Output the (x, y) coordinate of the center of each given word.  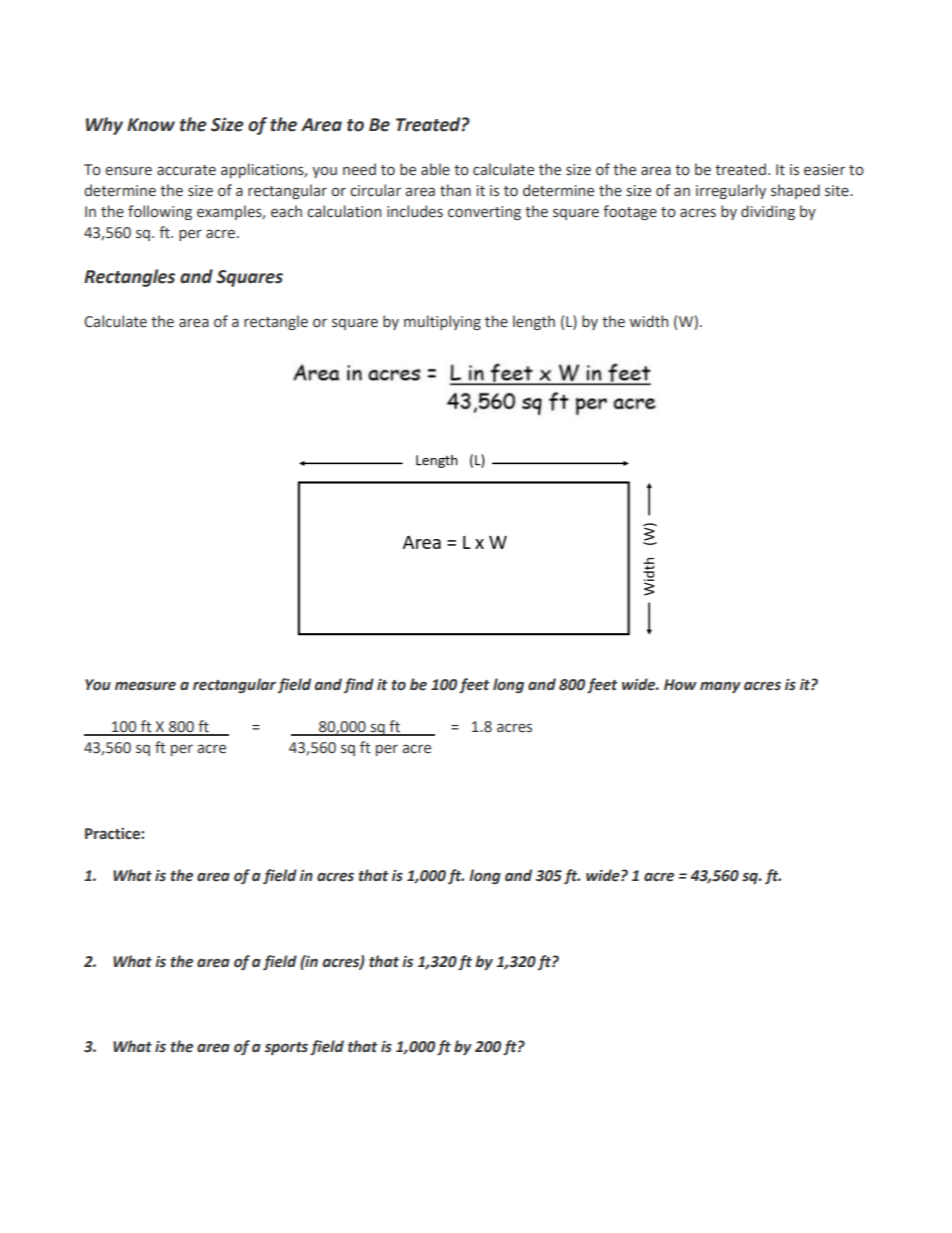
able (435, 169)
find (358, 685)
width (648, 321)
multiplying (442, 322)
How (680, 685)
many (720, 687)
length (534, 322)
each (286, 211)
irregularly (731, 191)
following (160, 212)
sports (286, 1048)
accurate (186, 170)
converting (484, 213)
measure (145, 686)
